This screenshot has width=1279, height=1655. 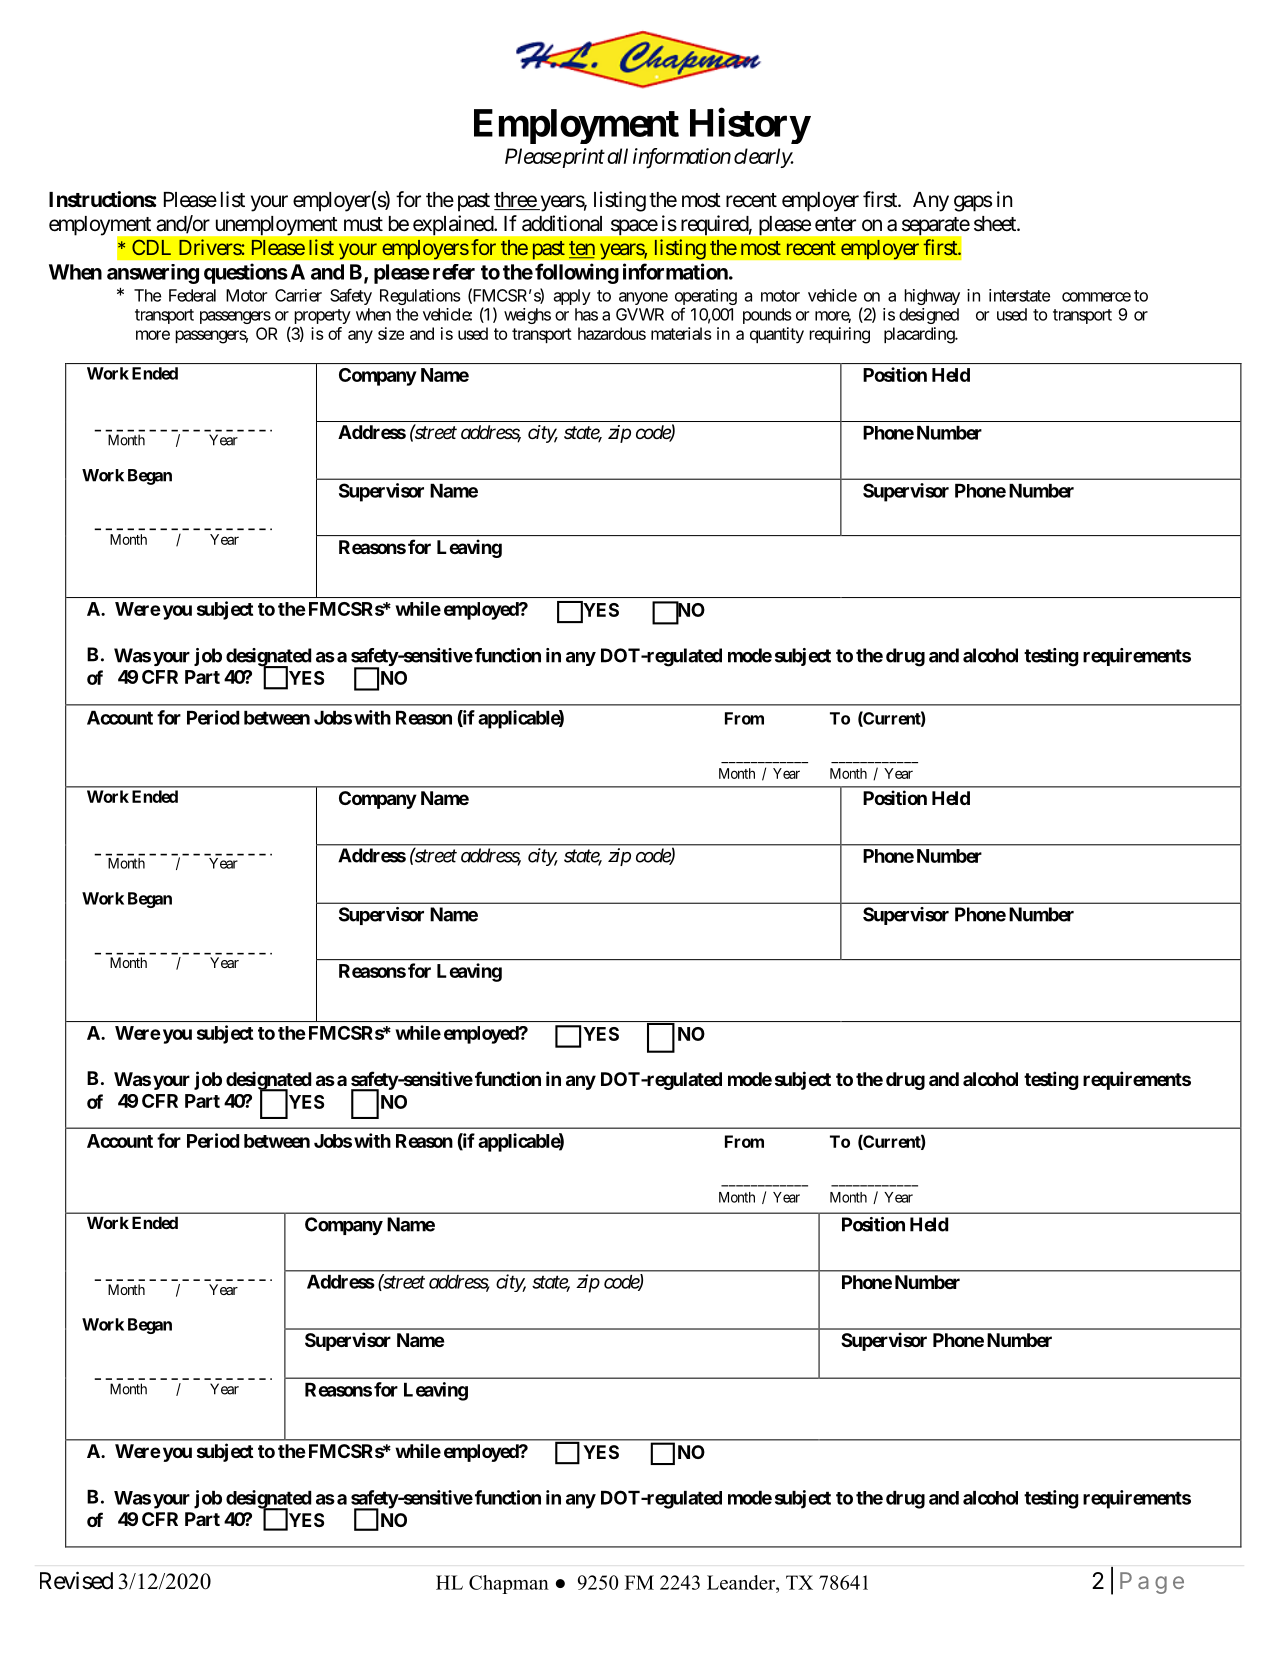 What do you see at coordinates (839, 335) in the screenshot?
I see `requiring` at bounding box center [839, 335].
